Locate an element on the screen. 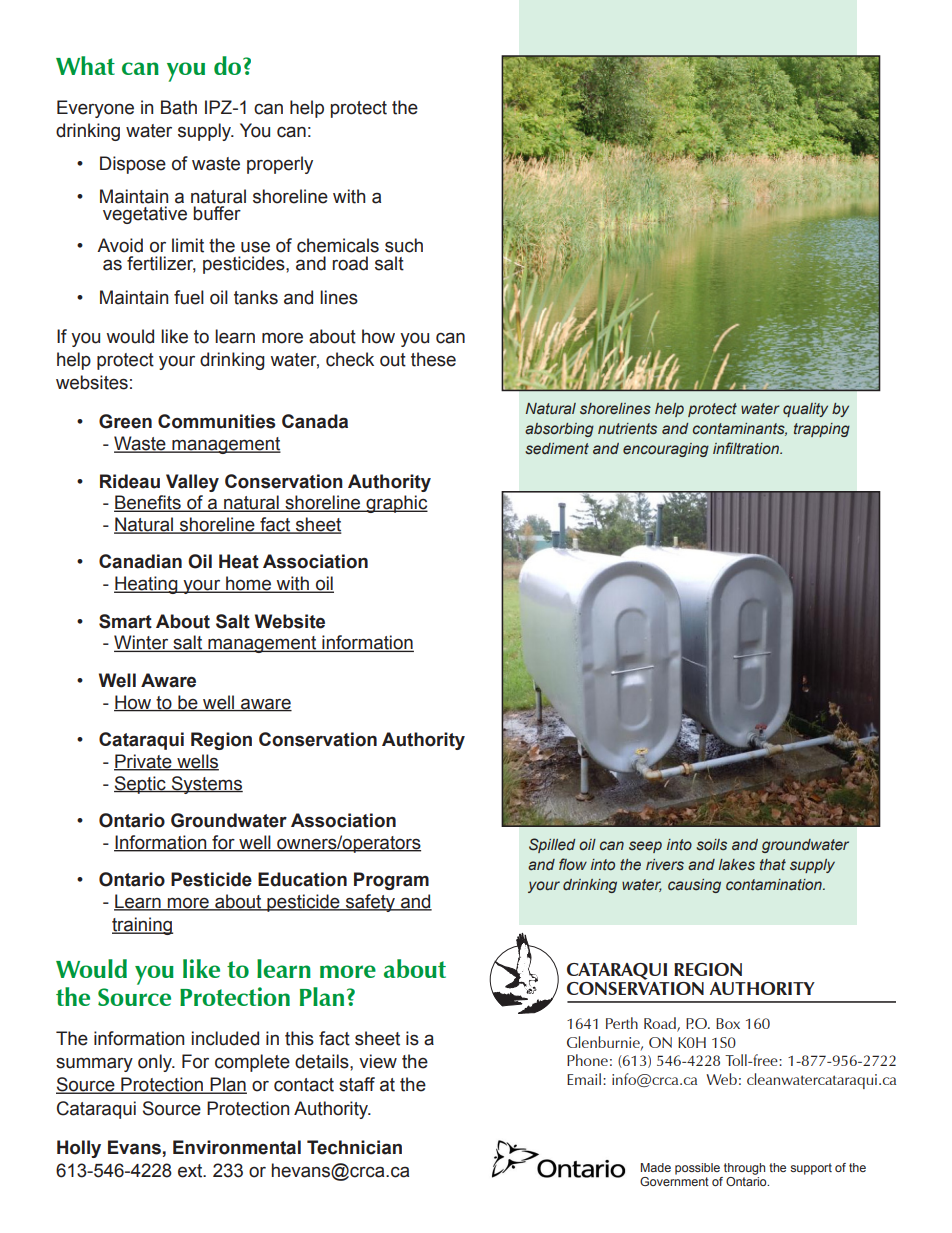 The image size is (952, 1233). graphic is located at coordinates (396, 504).
